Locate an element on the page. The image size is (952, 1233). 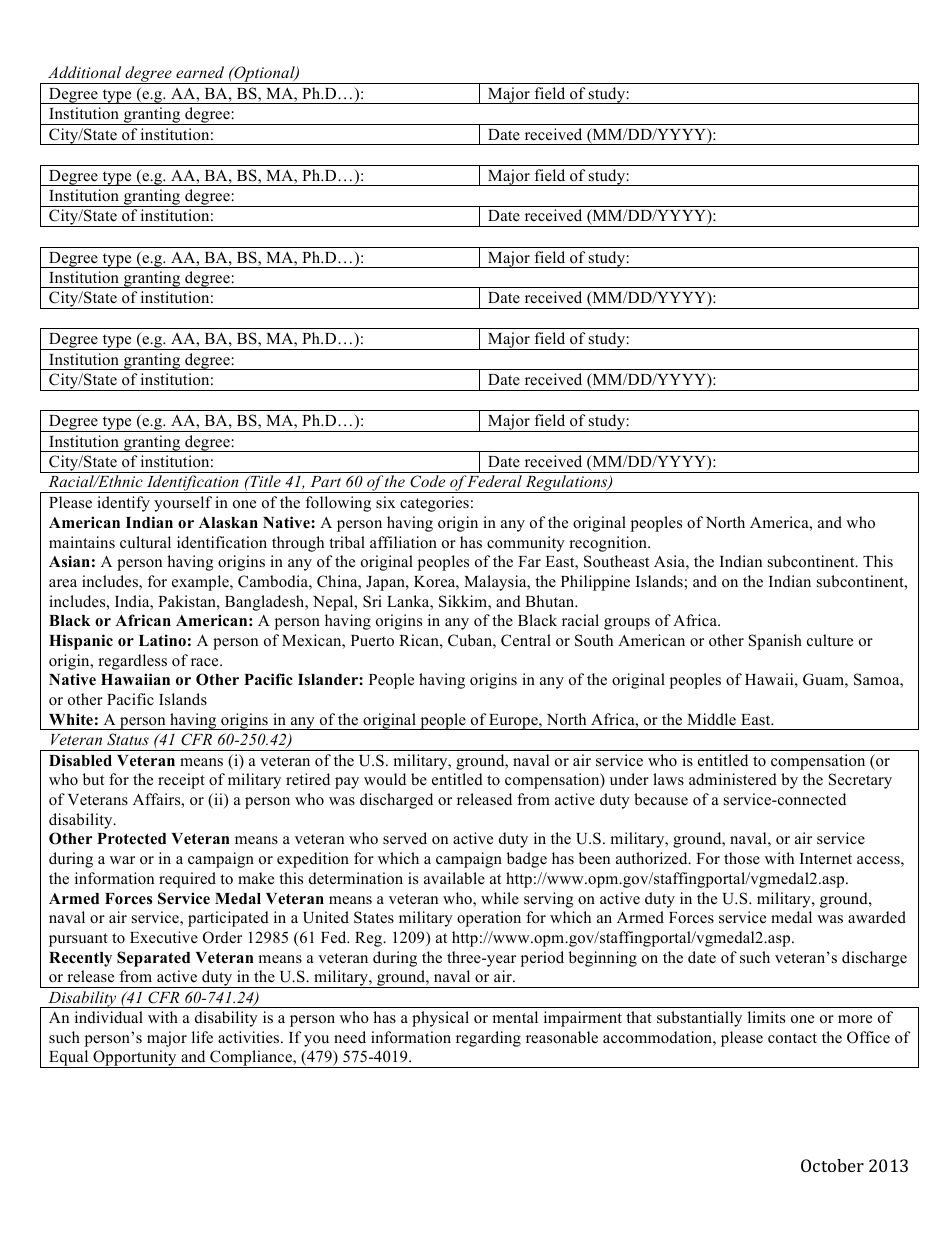
earned is located at coordinates (200, 72).
